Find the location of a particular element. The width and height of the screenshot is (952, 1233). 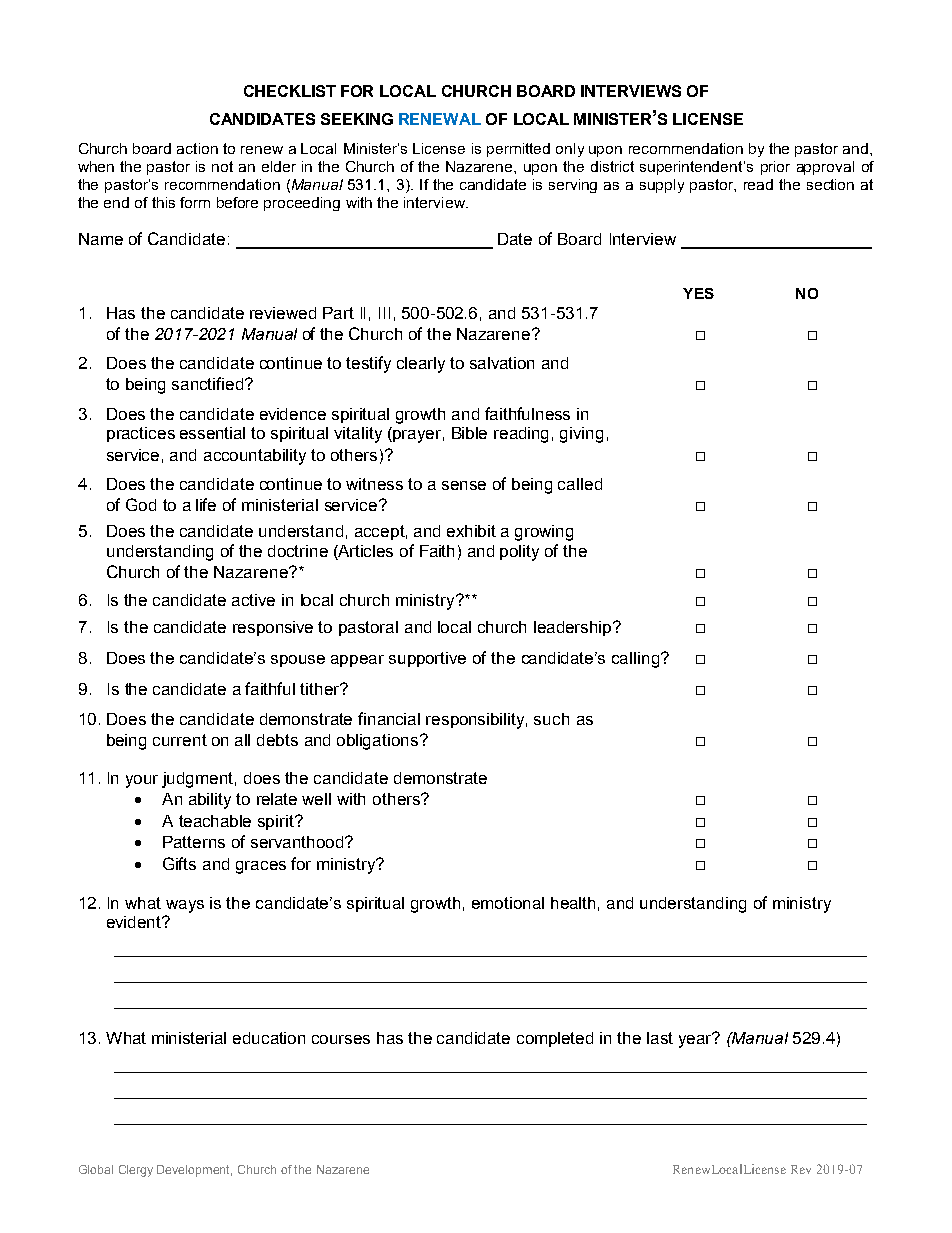

supportive is located at coordinates (427, 659).
